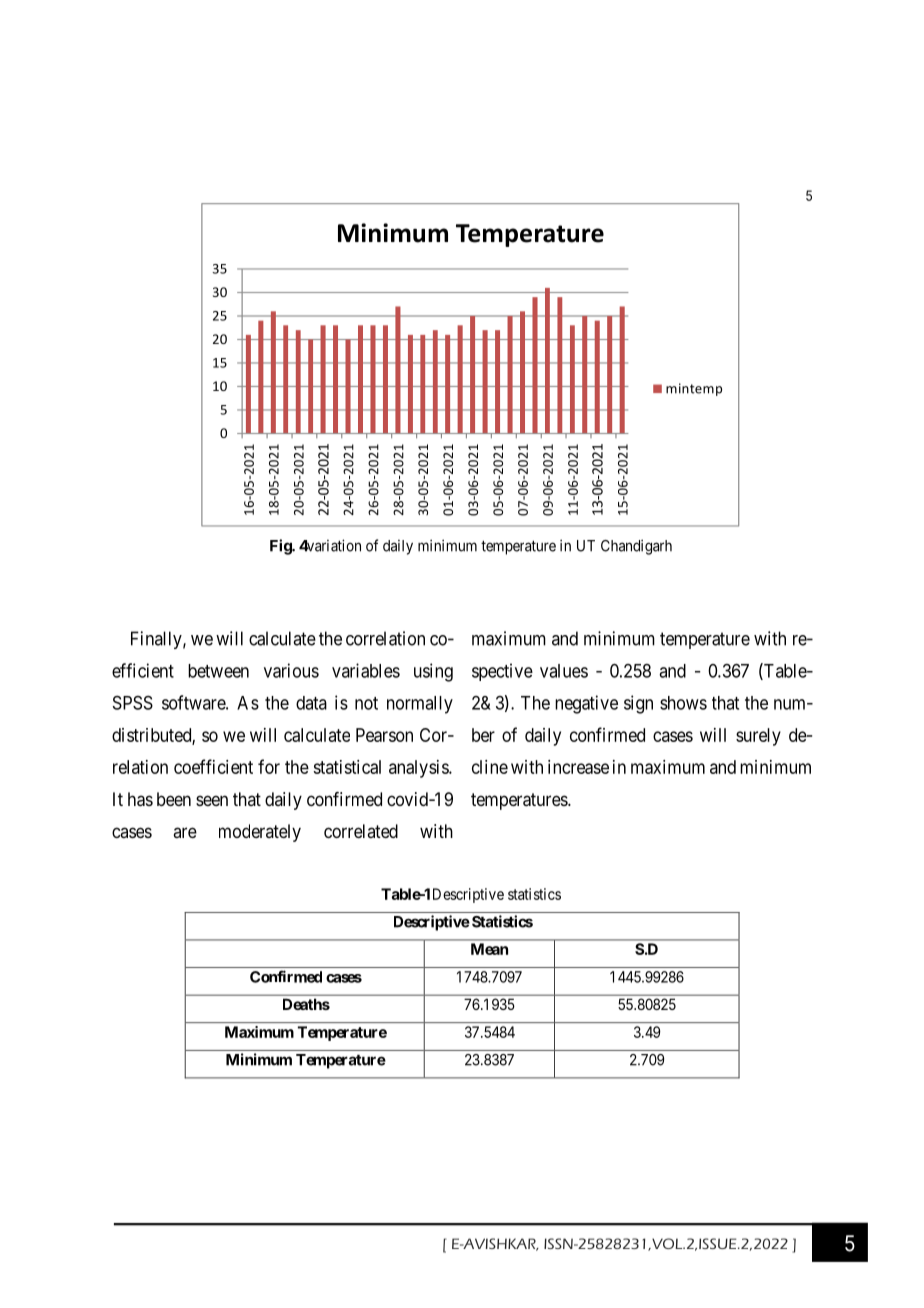 This image has width=924, height=1308. I want to click on for, so click(269, 766).
